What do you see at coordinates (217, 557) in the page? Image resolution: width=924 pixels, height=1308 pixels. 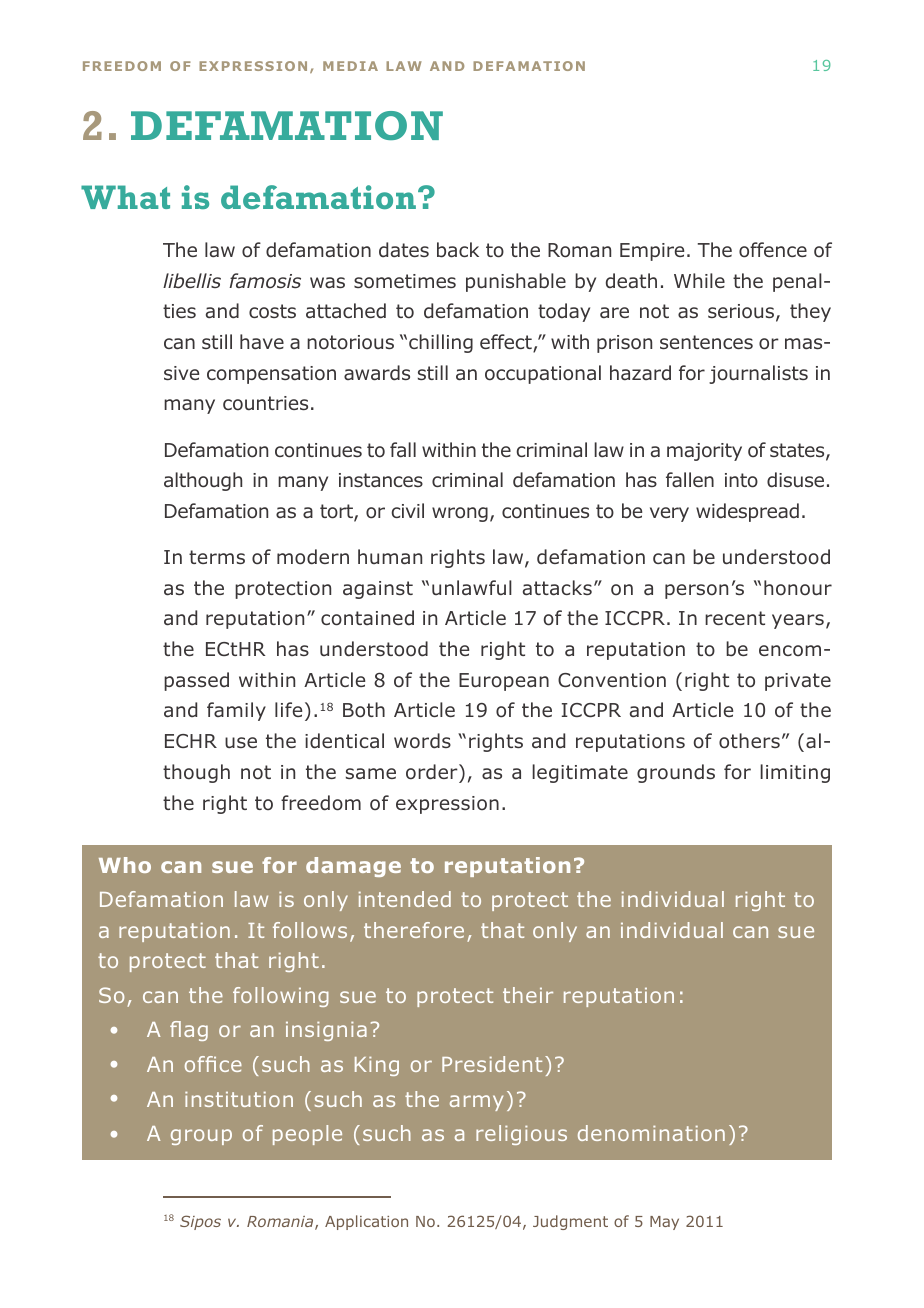 I see `terms` at bounding box center [217, 557].
